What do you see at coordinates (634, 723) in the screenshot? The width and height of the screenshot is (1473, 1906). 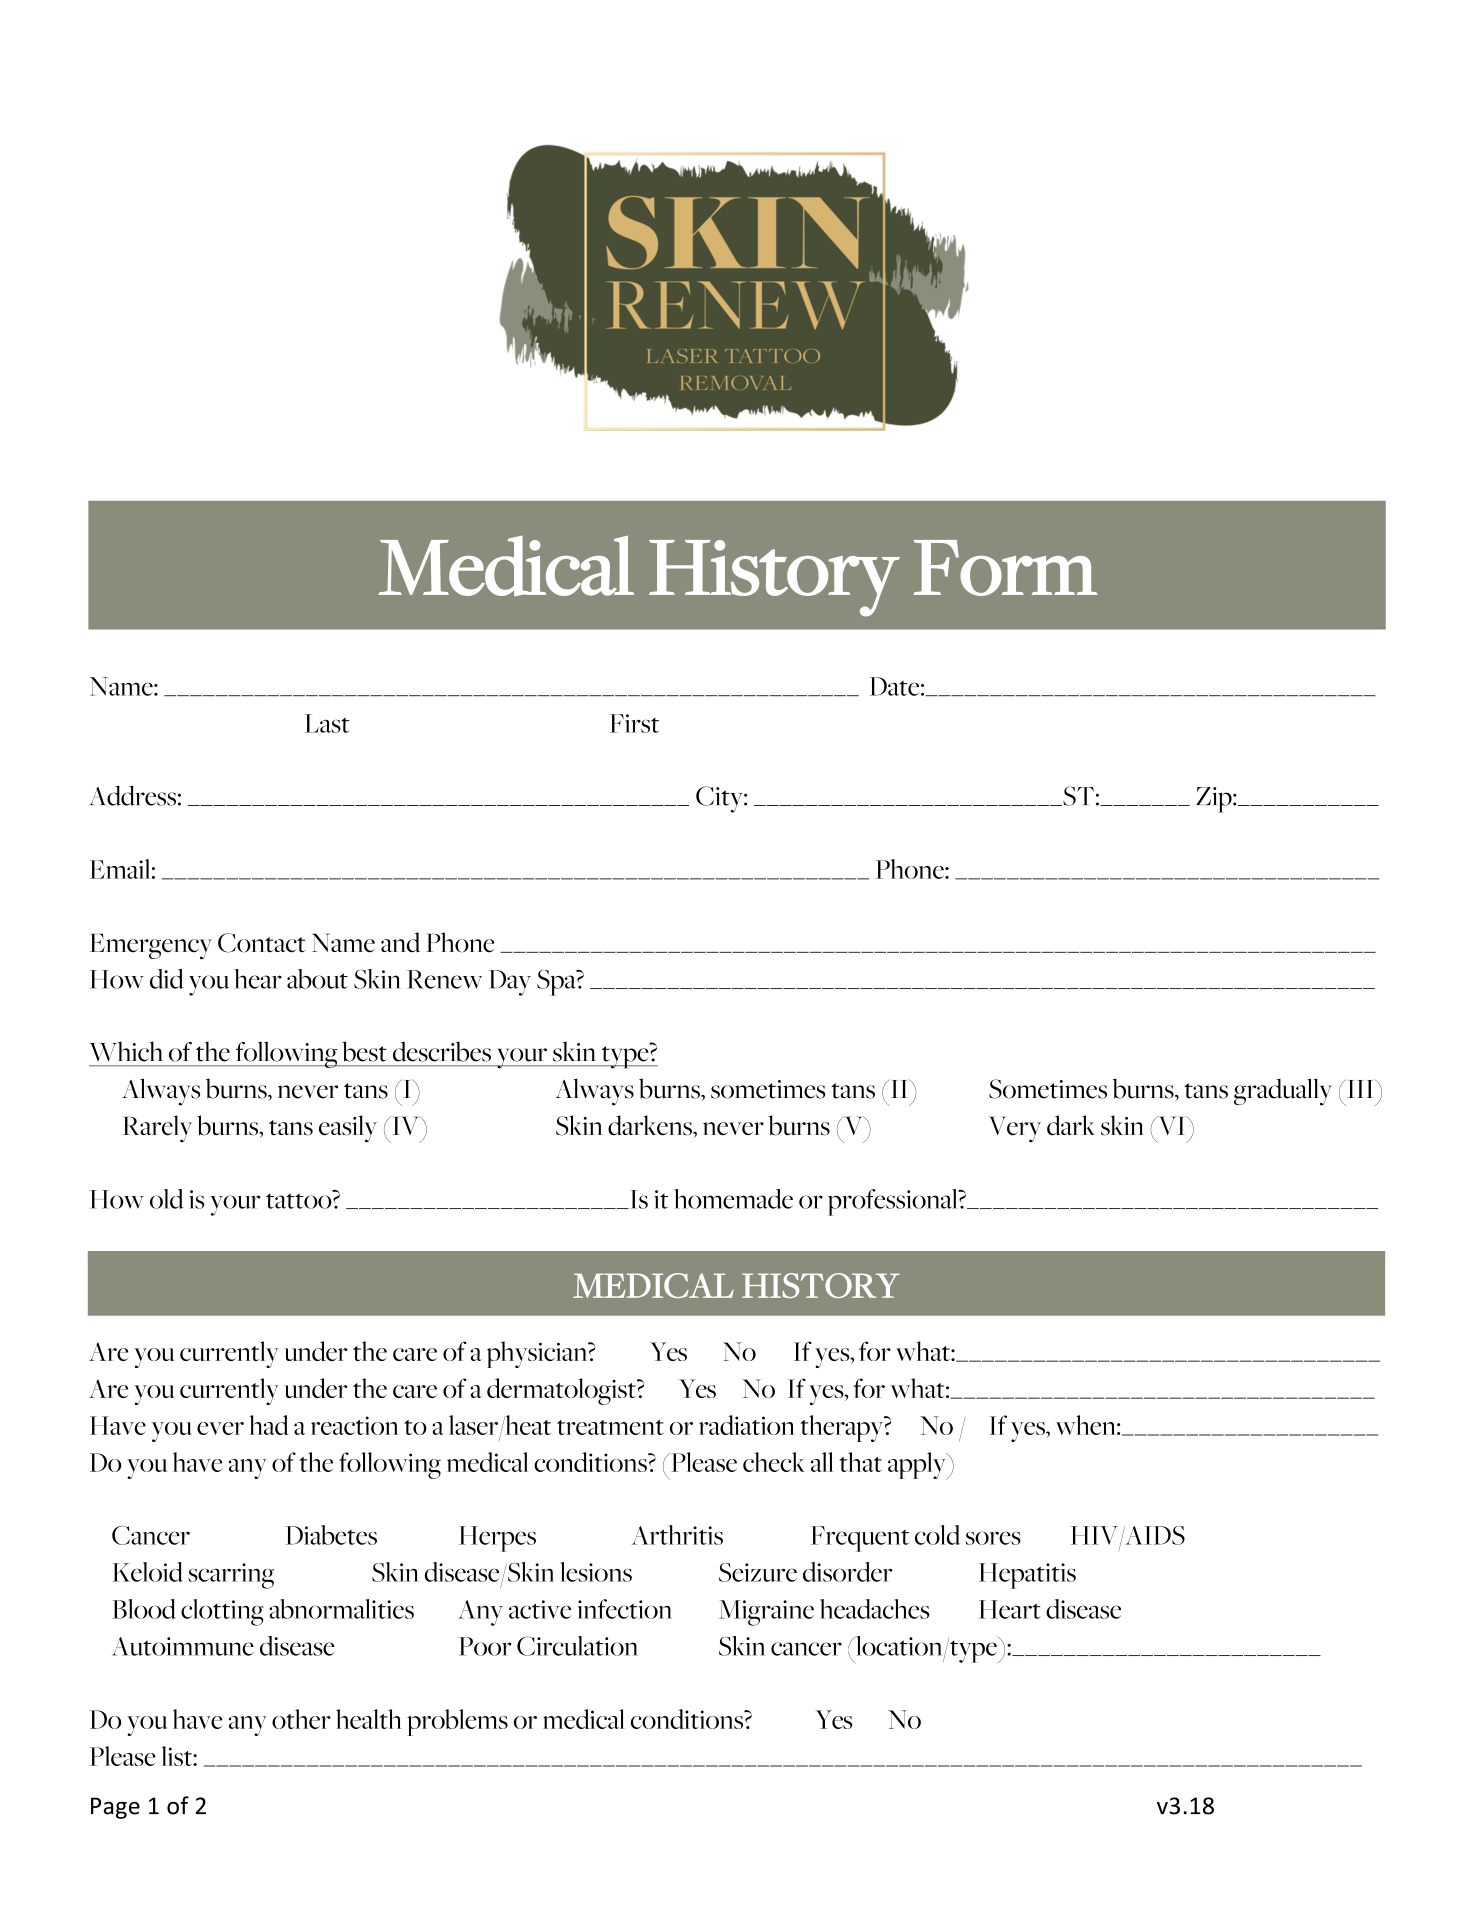 I see `First` at bounding box center [634, 723].
